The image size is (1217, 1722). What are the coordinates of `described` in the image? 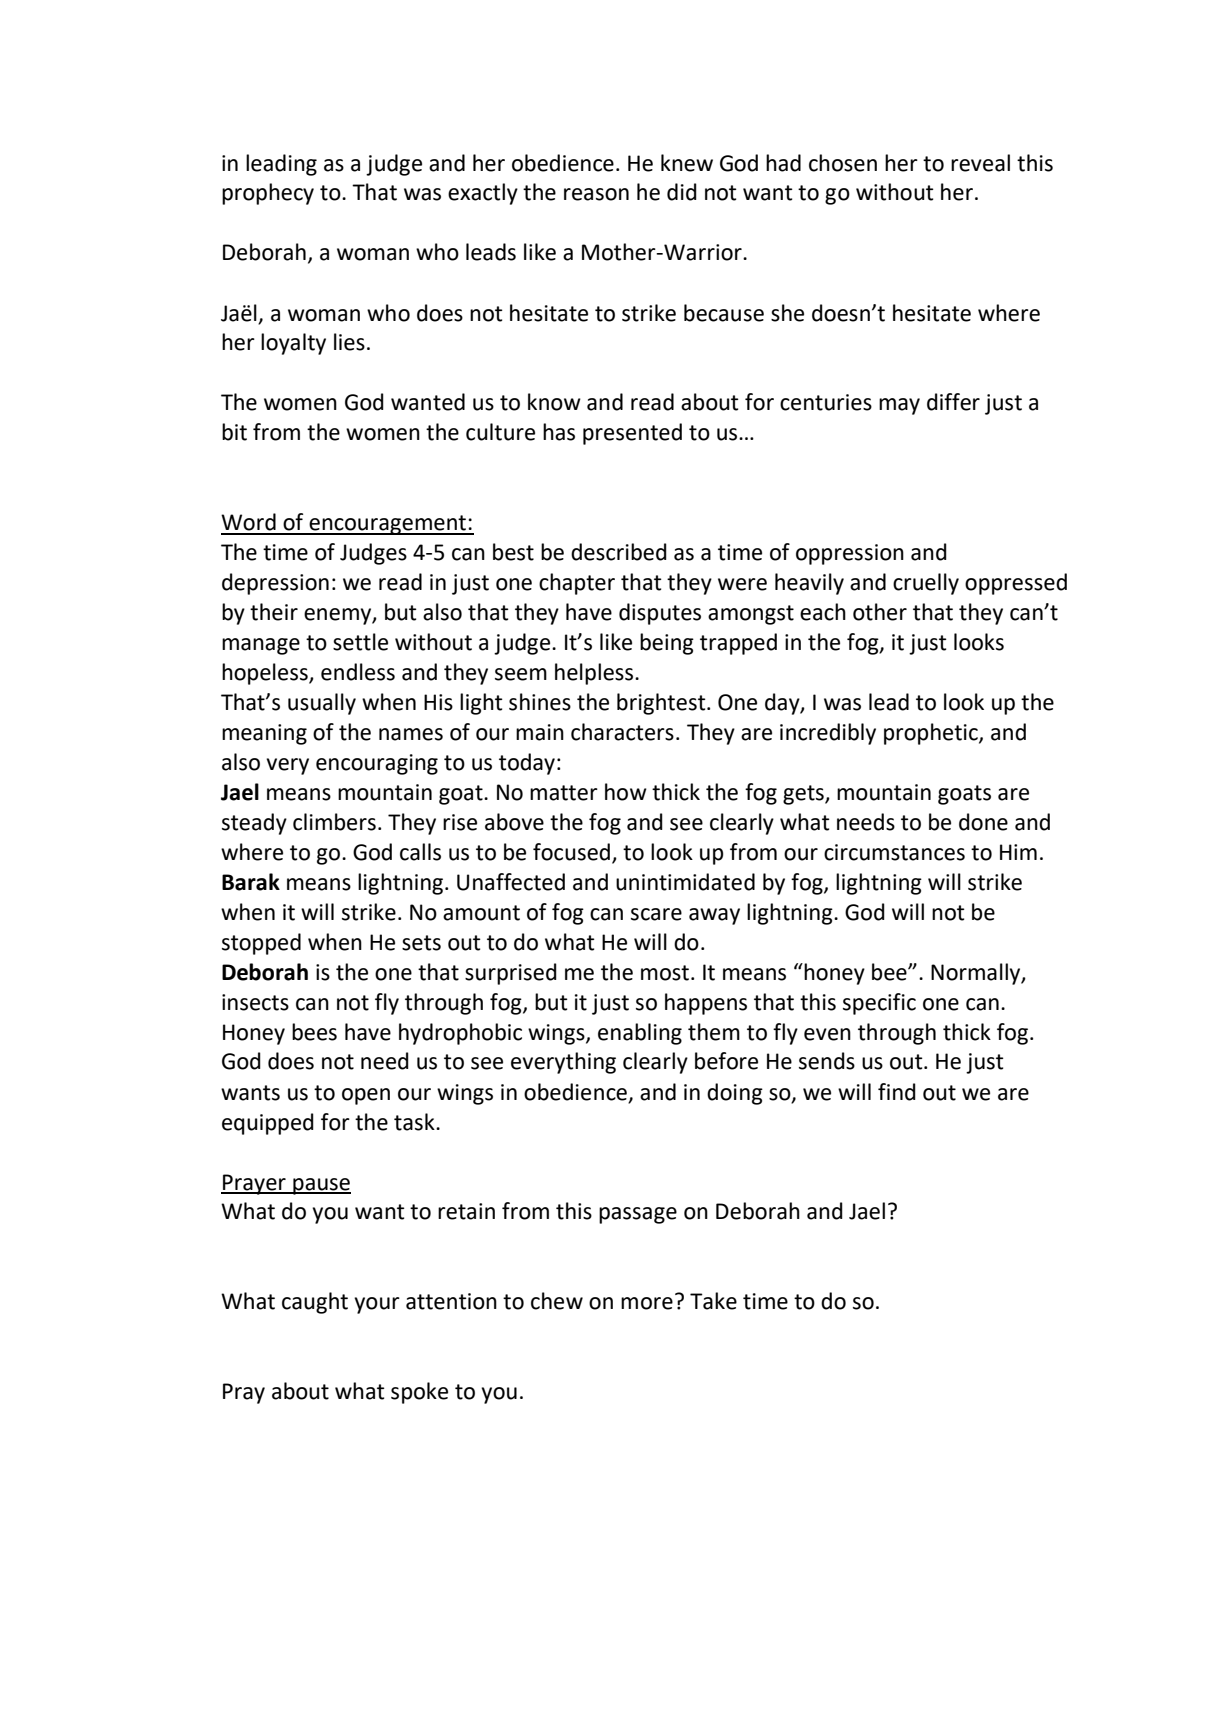 It's located at (619, 552).
